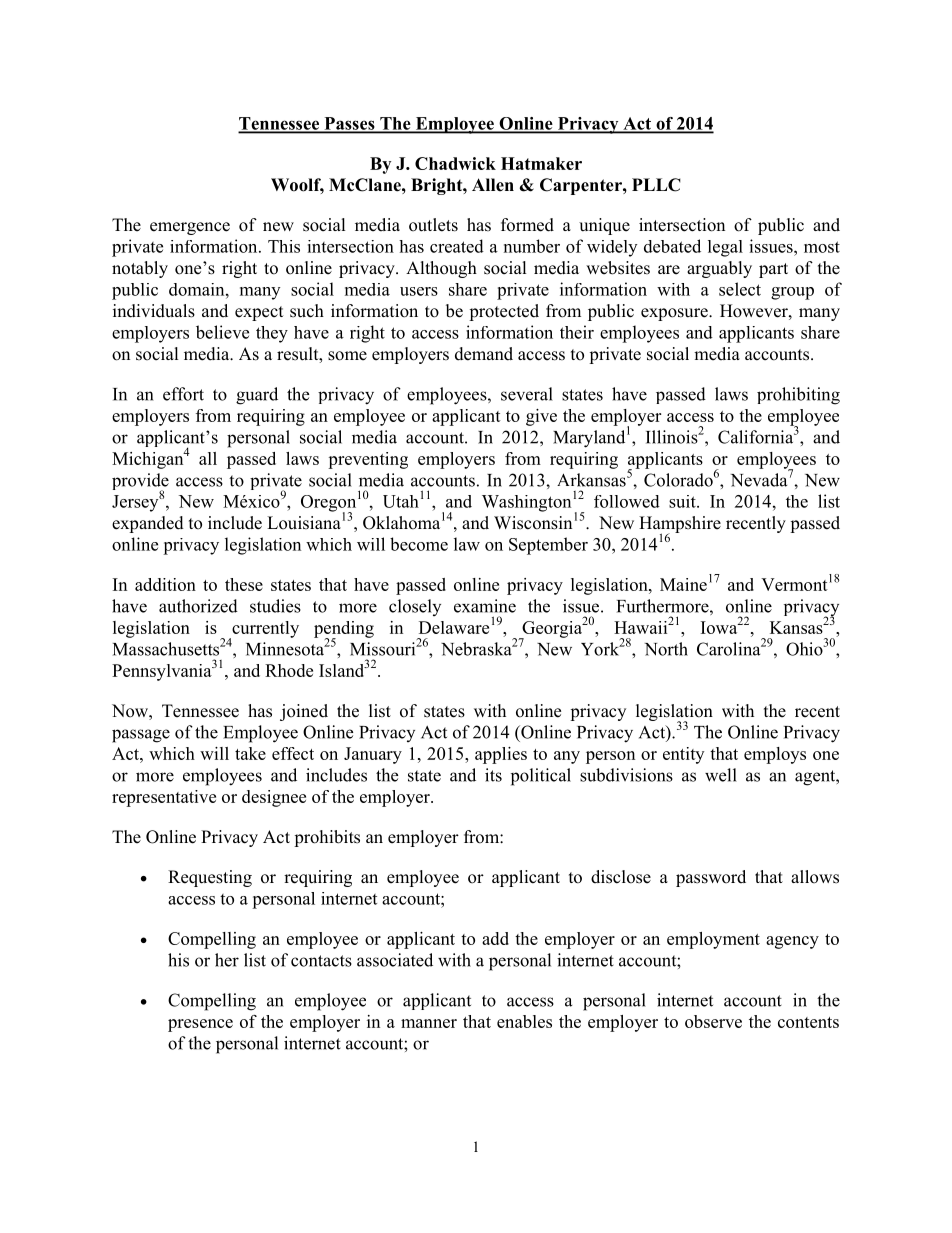  I want to click on emergence, so click(190, 228).
